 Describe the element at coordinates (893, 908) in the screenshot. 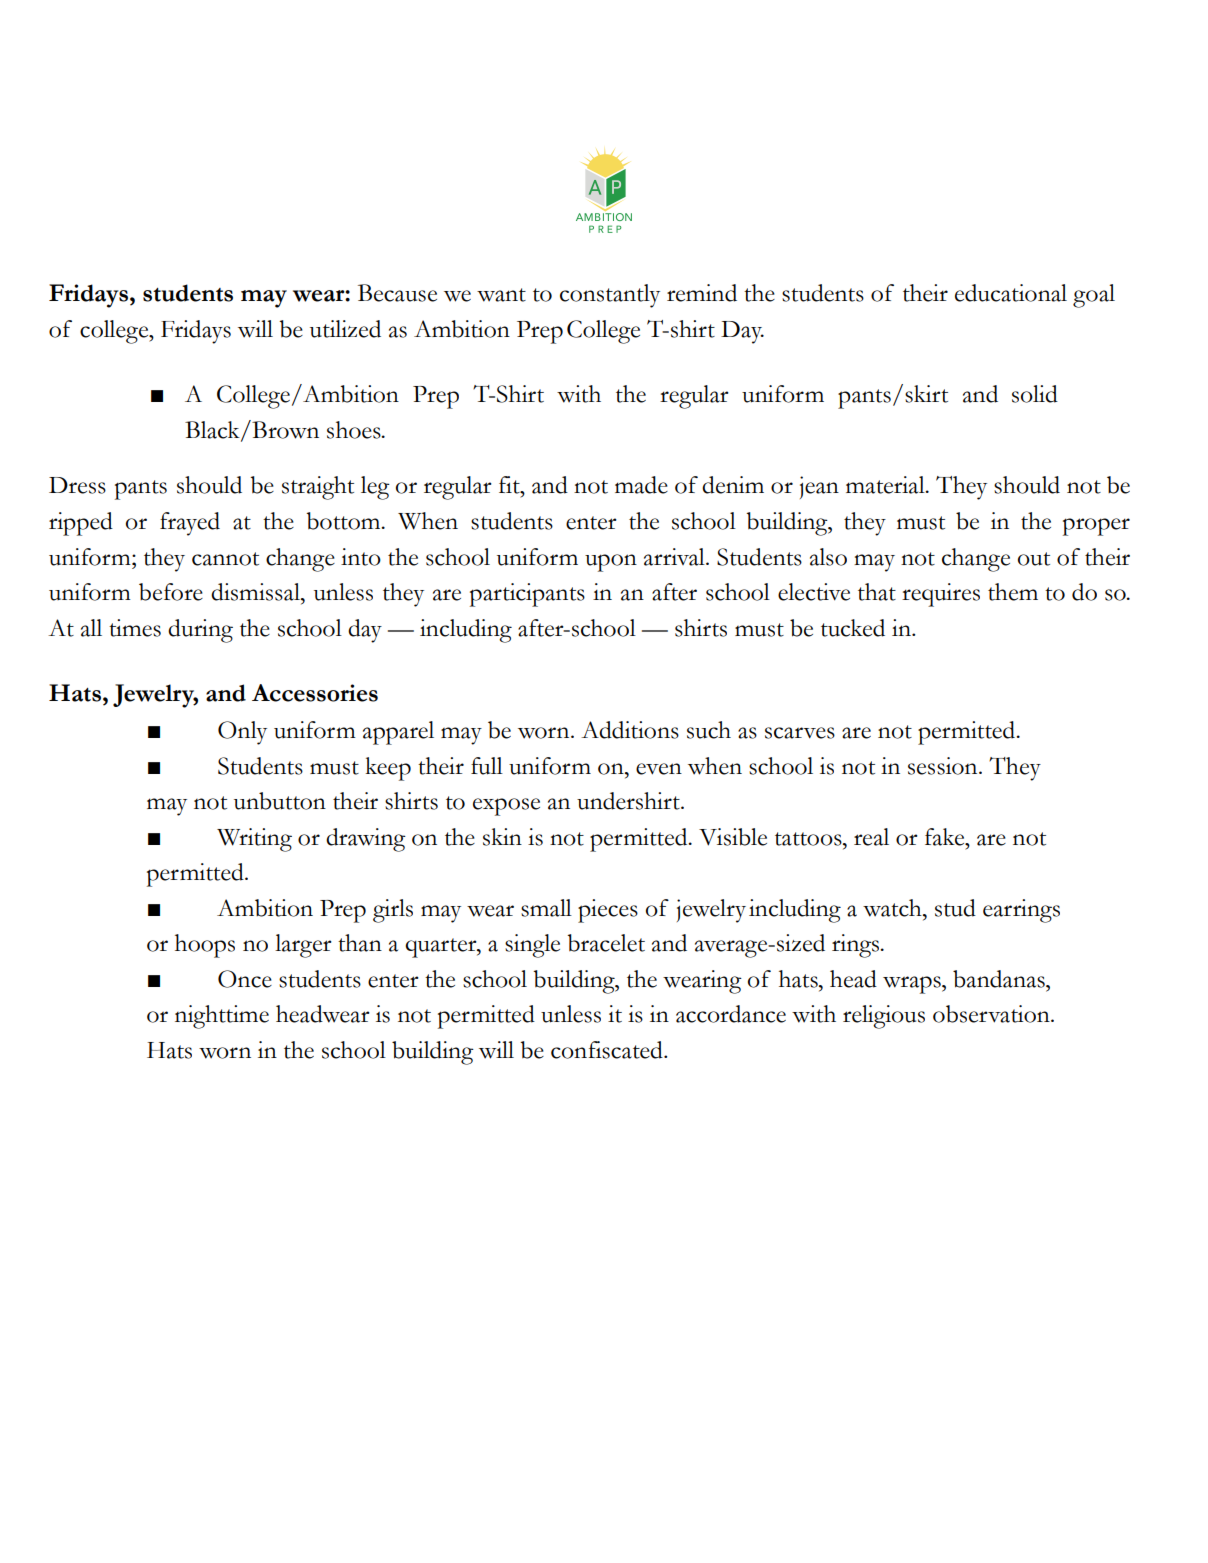

I see `watch` at that location.
